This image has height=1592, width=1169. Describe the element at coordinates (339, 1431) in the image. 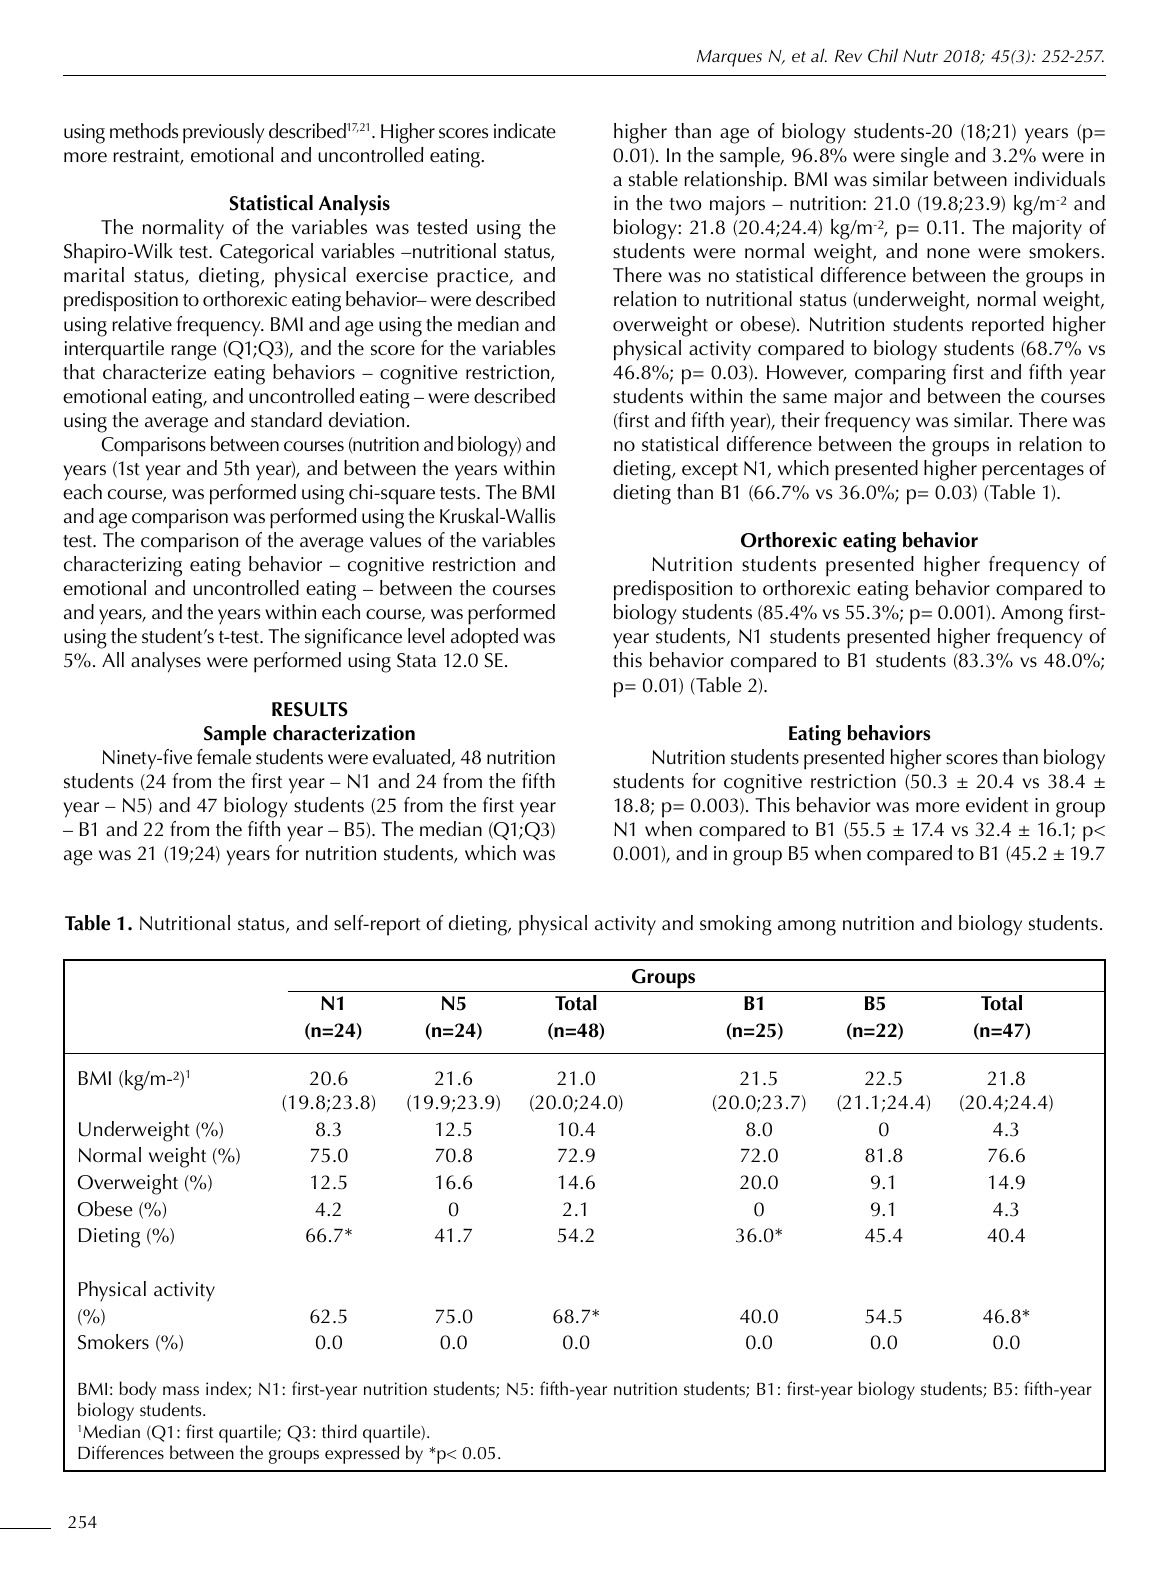

I see `third` at that location.
